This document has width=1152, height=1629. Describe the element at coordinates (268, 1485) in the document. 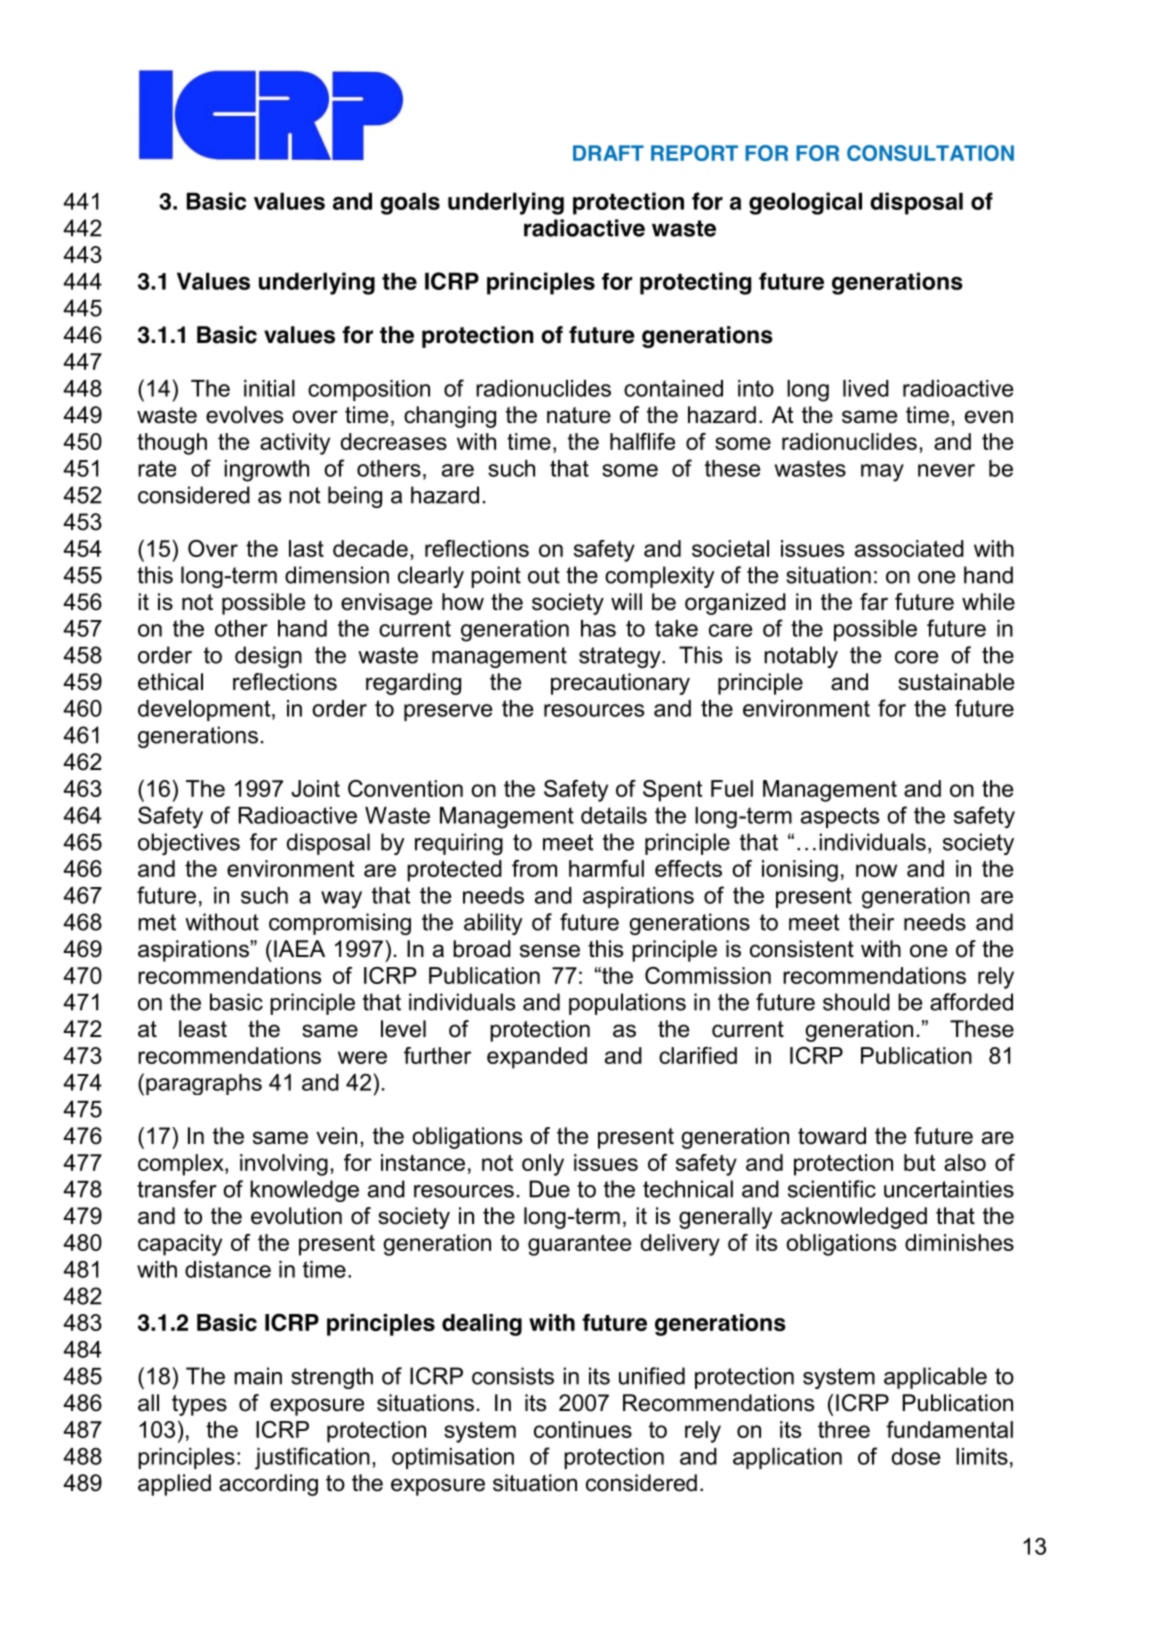

I see `according` at that location.
